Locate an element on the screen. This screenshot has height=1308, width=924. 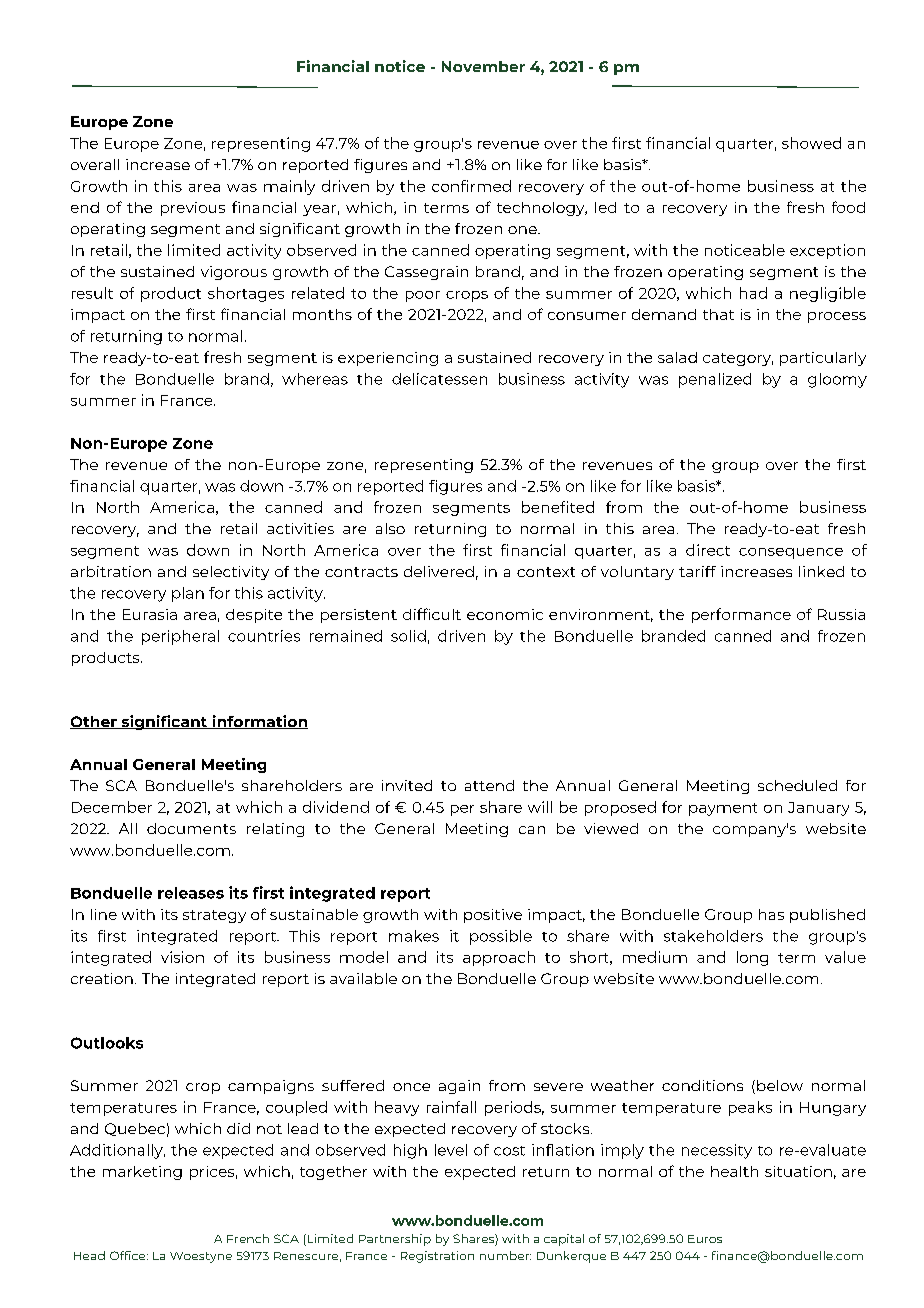
benefited is located at coordinates (558, 507).
